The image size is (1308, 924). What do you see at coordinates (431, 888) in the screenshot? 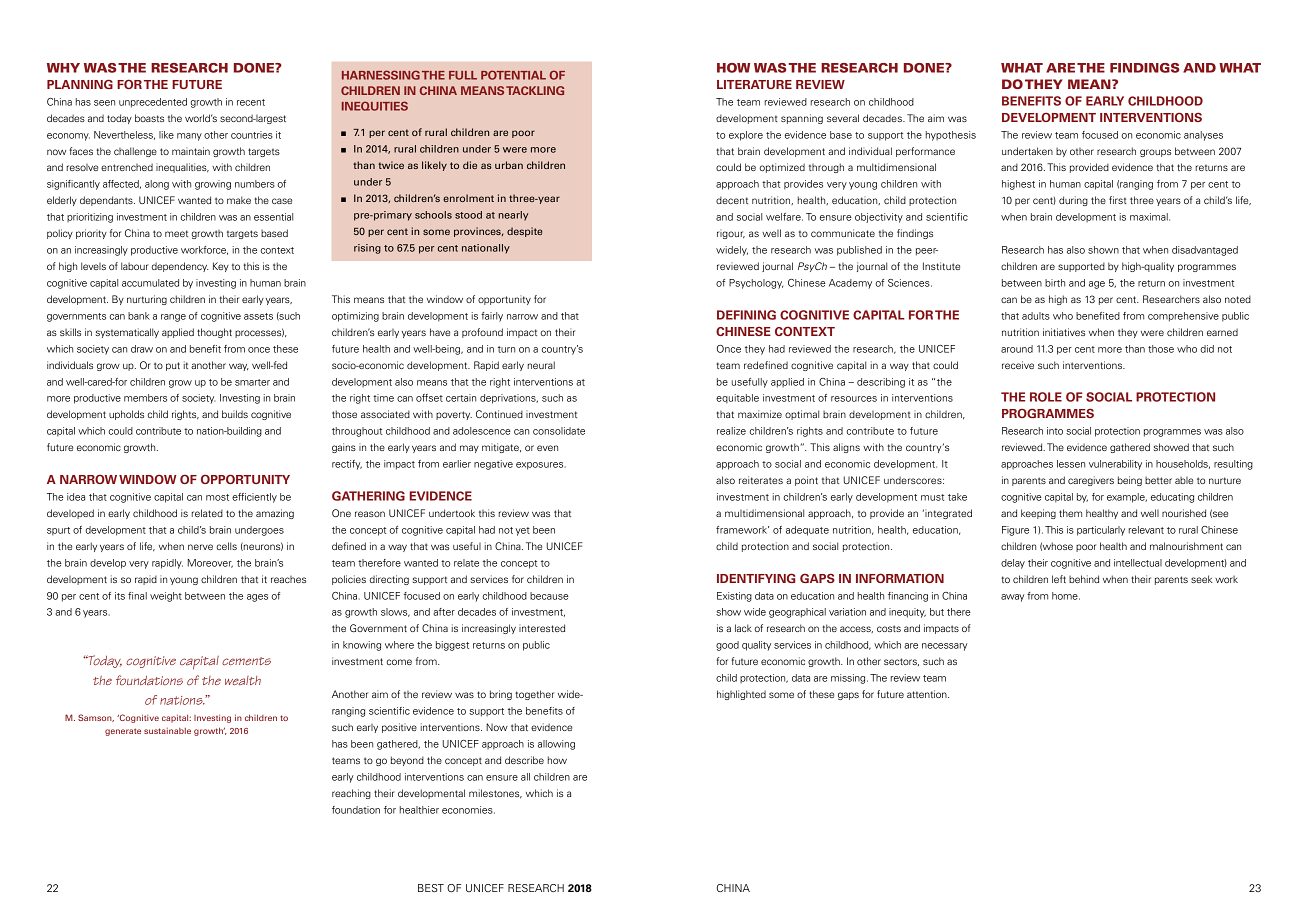
I see `BEST` at bounding box center [431, 888].
